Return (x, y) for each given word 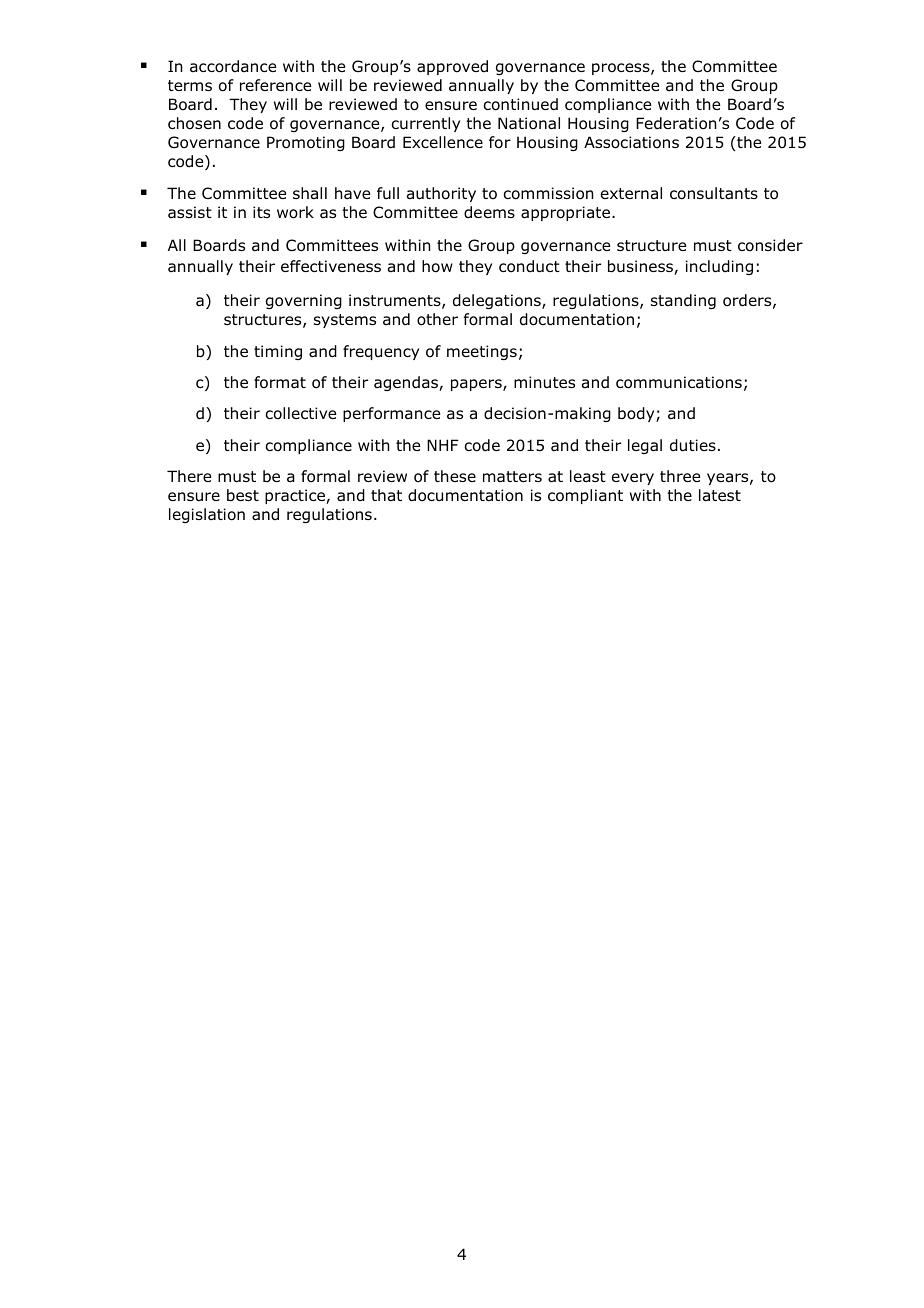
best (243, 495)
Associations (631, 142)
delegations (498, 301)
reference (275, 85)
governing (304, 301)
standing (683, 301)
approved (452, 67)
